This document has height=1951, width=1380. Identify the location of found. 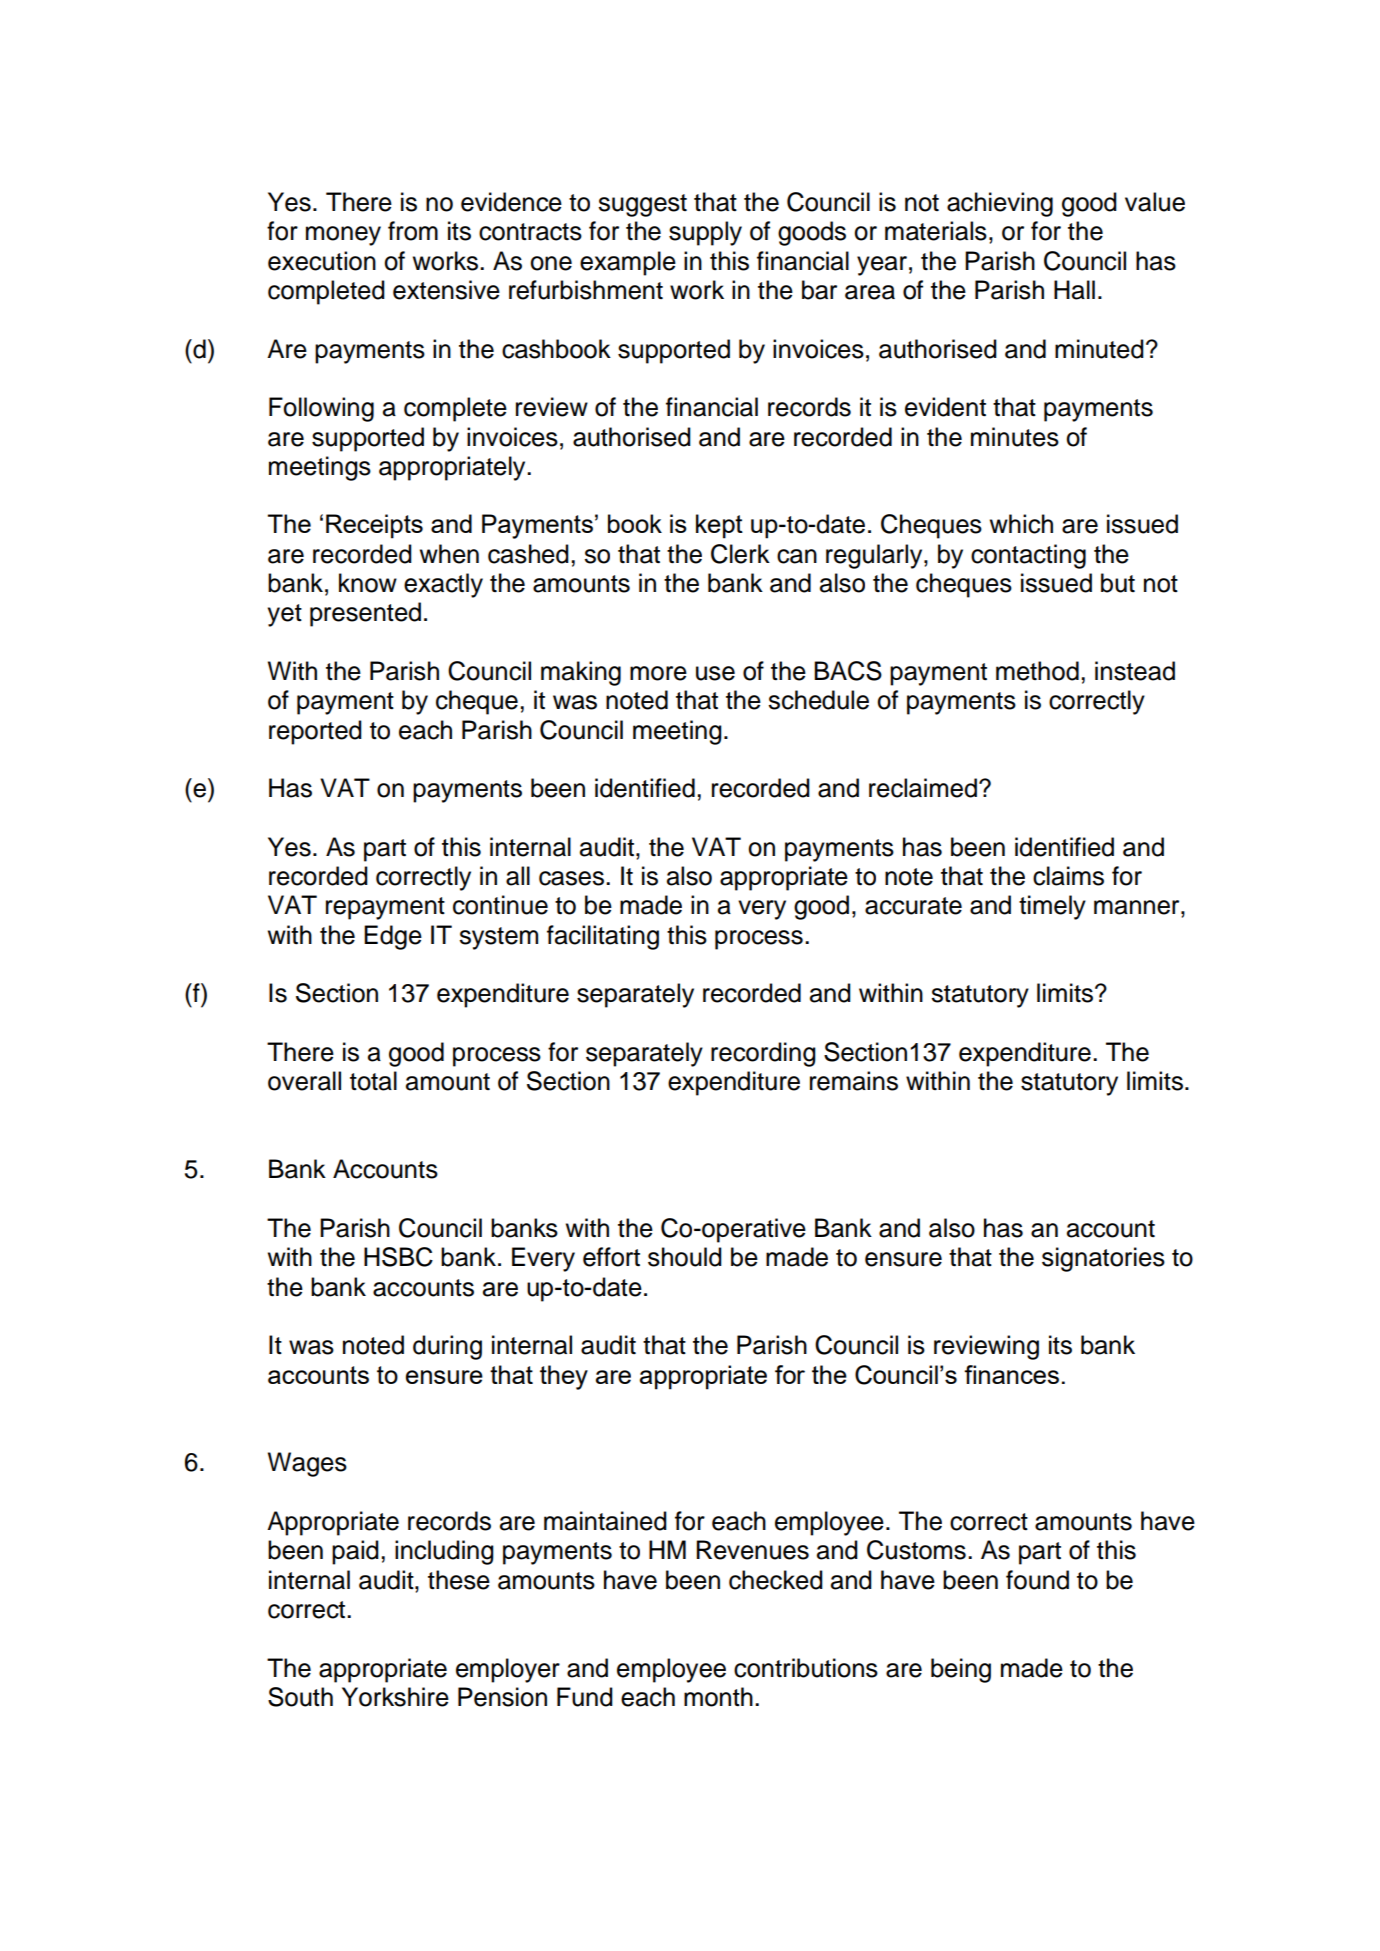
(1037, 1580).
